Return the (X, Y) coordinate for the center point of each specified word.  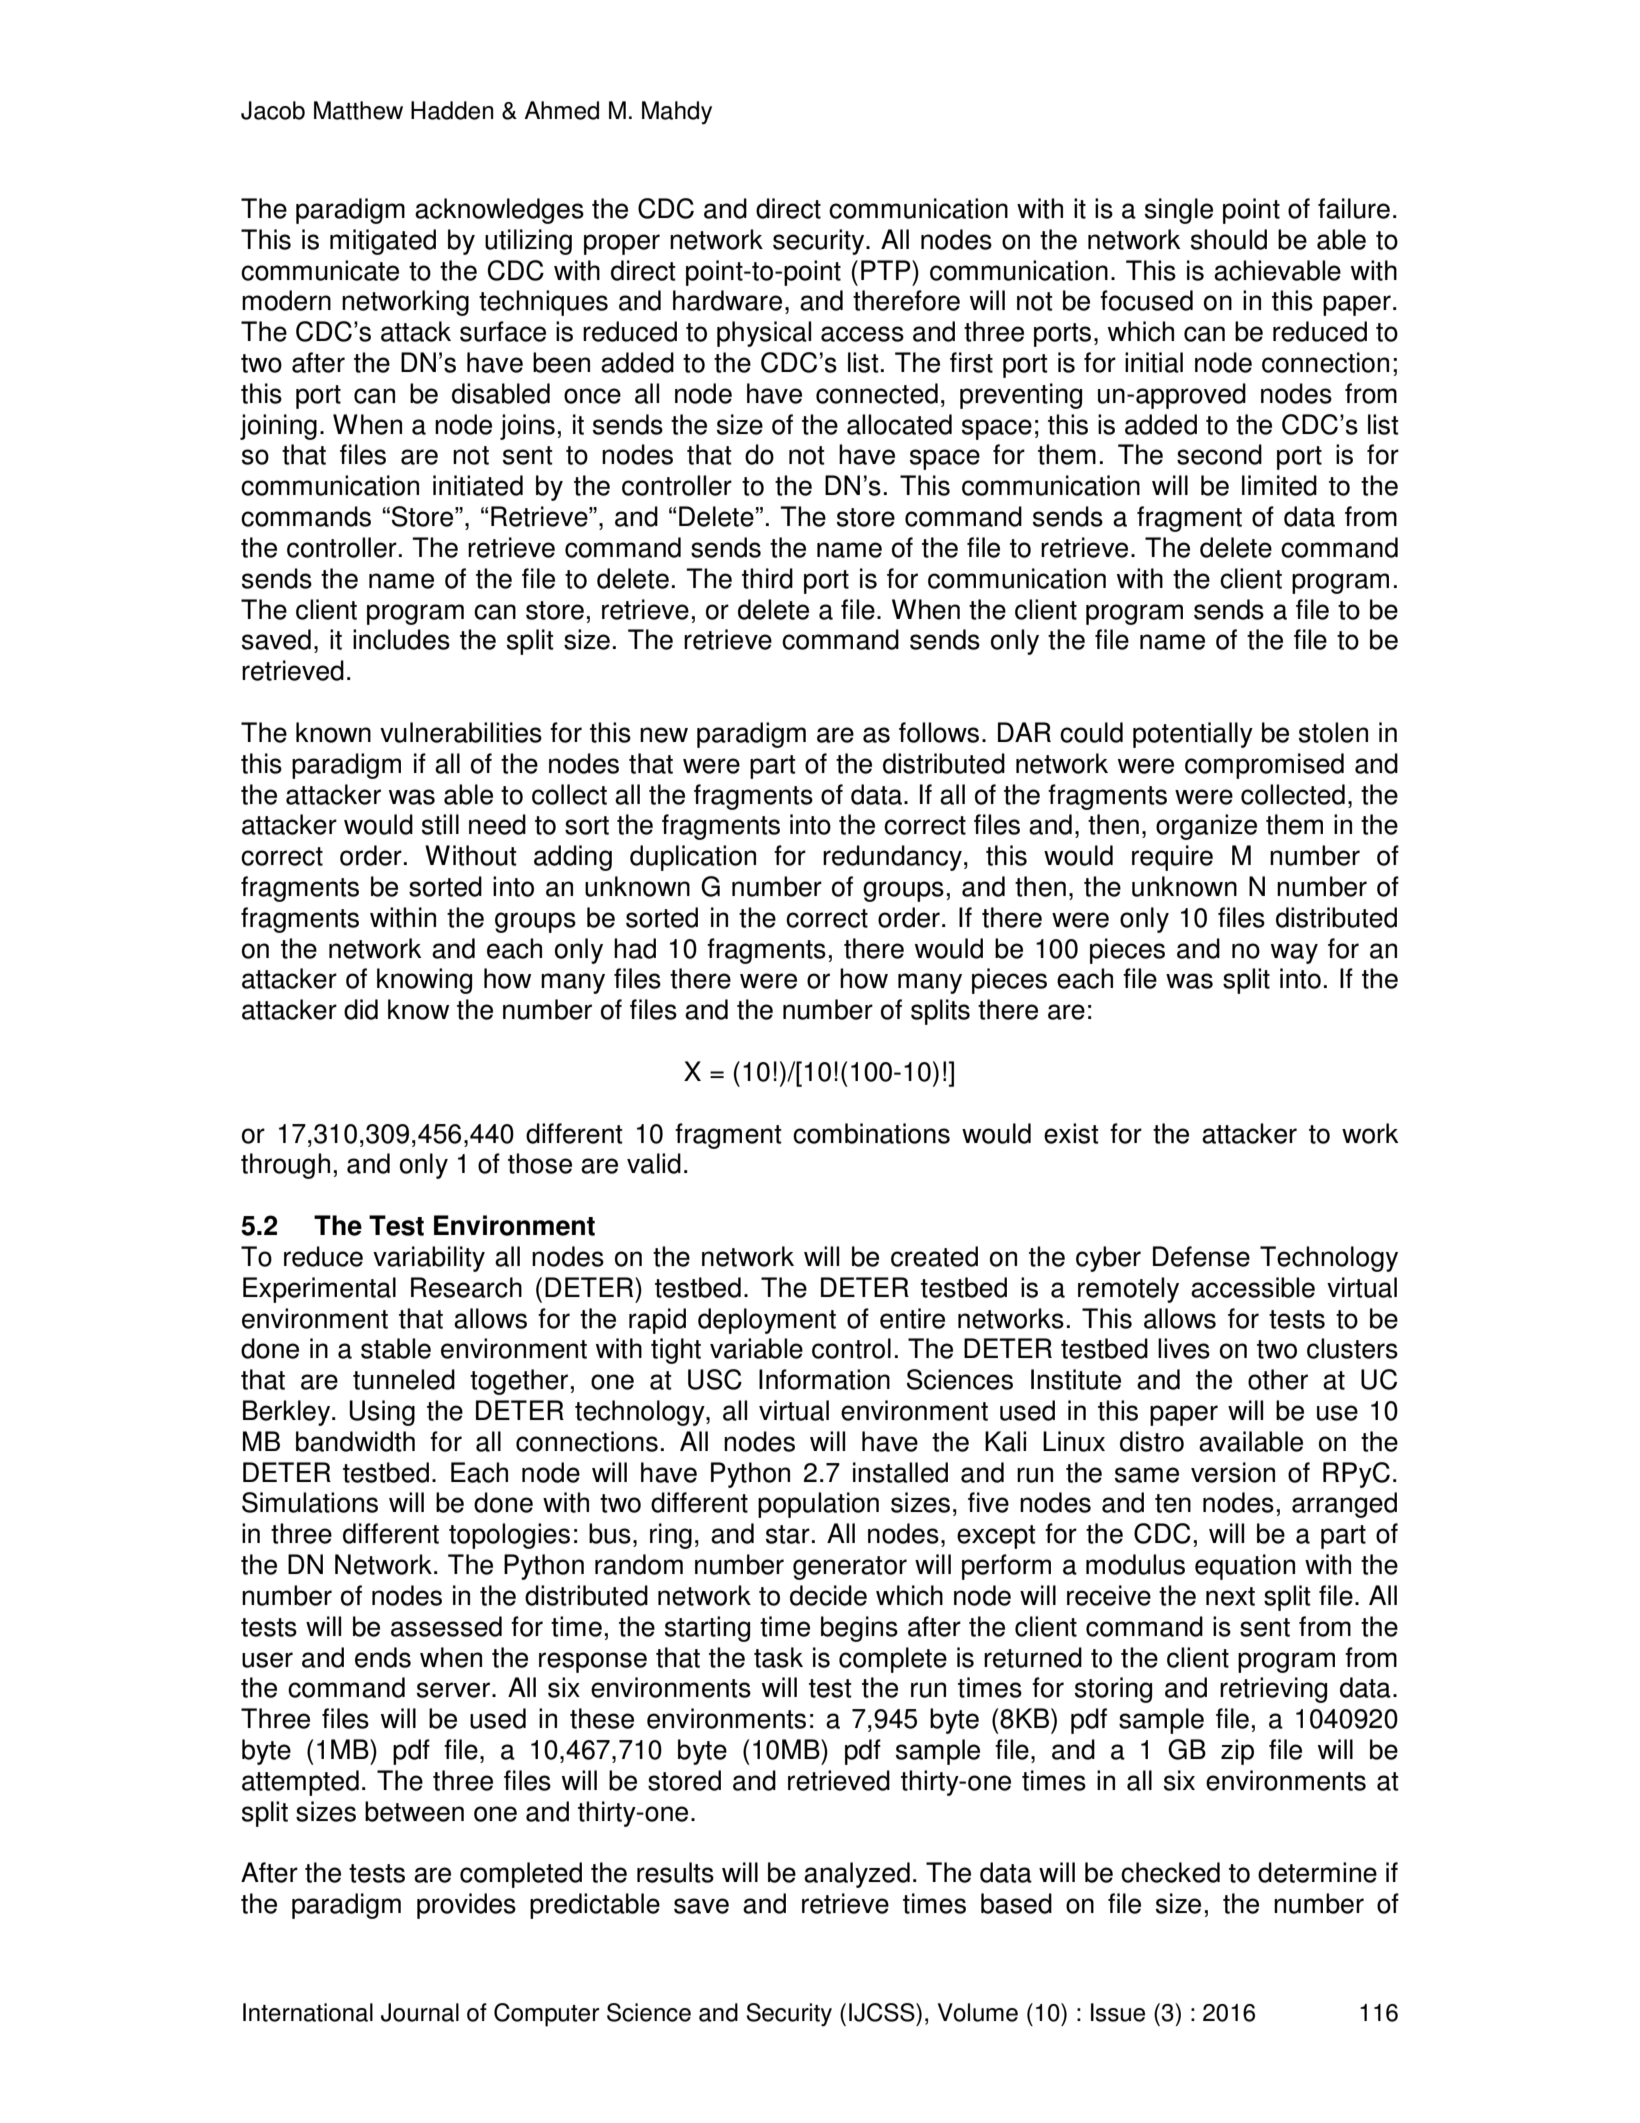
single (1179, 211)
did (361, 1009)
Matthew (358, 110)
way (1294, 953)
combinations (871, 1133)
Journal (420, 2012)
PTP (887, 270)
